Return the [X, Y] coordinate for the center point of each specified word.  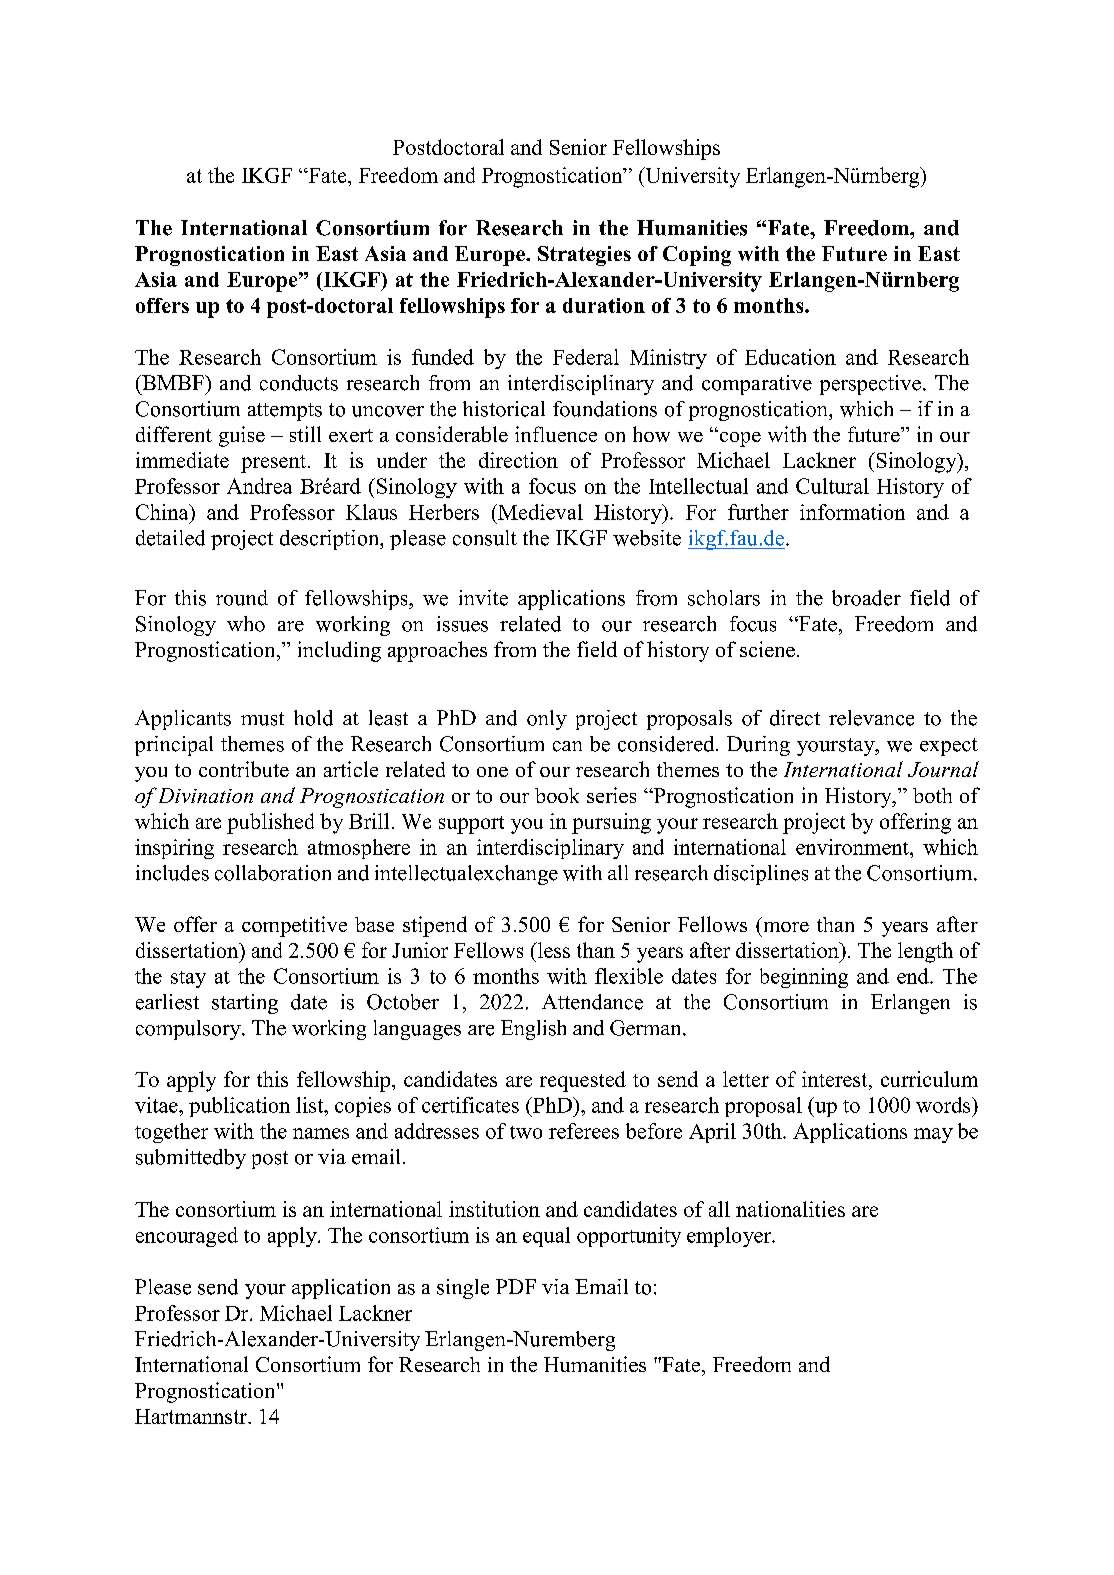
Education [790, 357]
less [552, 950]
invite [483, 598]
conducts [299, 383]
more [786, 927]
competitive [294, 926]
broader [866, 598]
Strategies [584, 256]
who [246, 624]
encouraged [187, 1237]
